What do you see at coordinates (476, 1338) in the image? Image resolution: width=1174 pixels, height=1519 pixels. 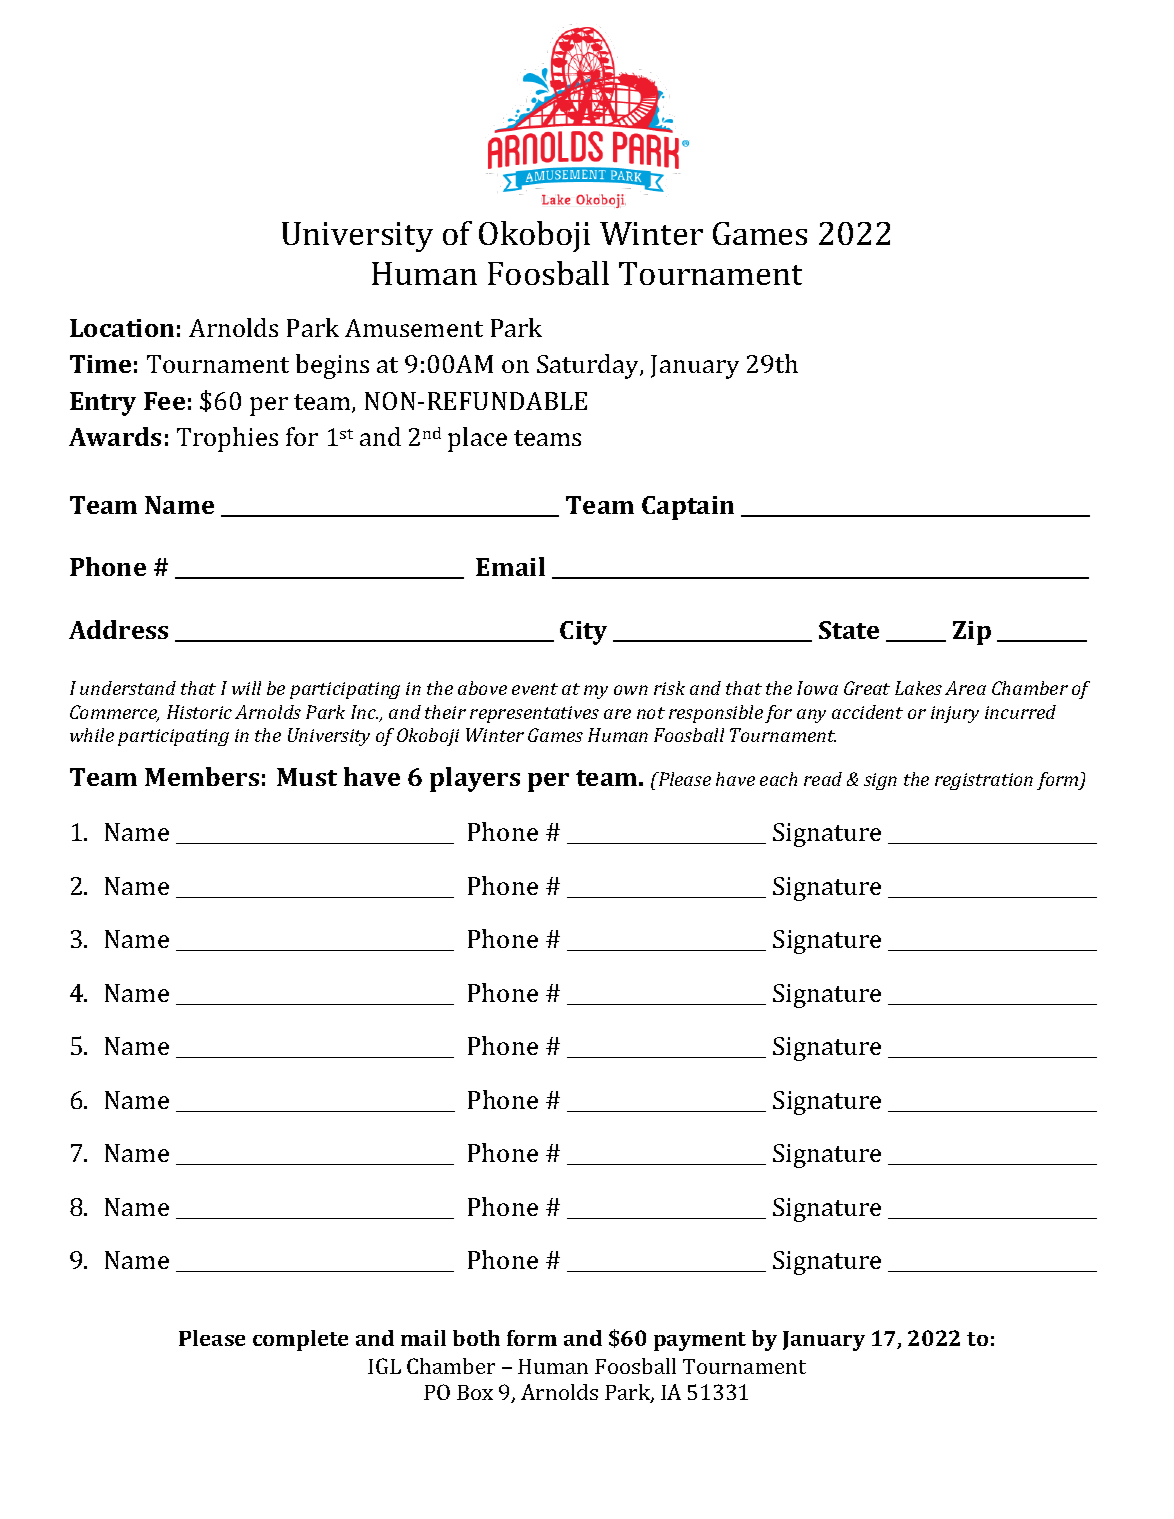 I see `both` at bounding box center [476, 1338].
